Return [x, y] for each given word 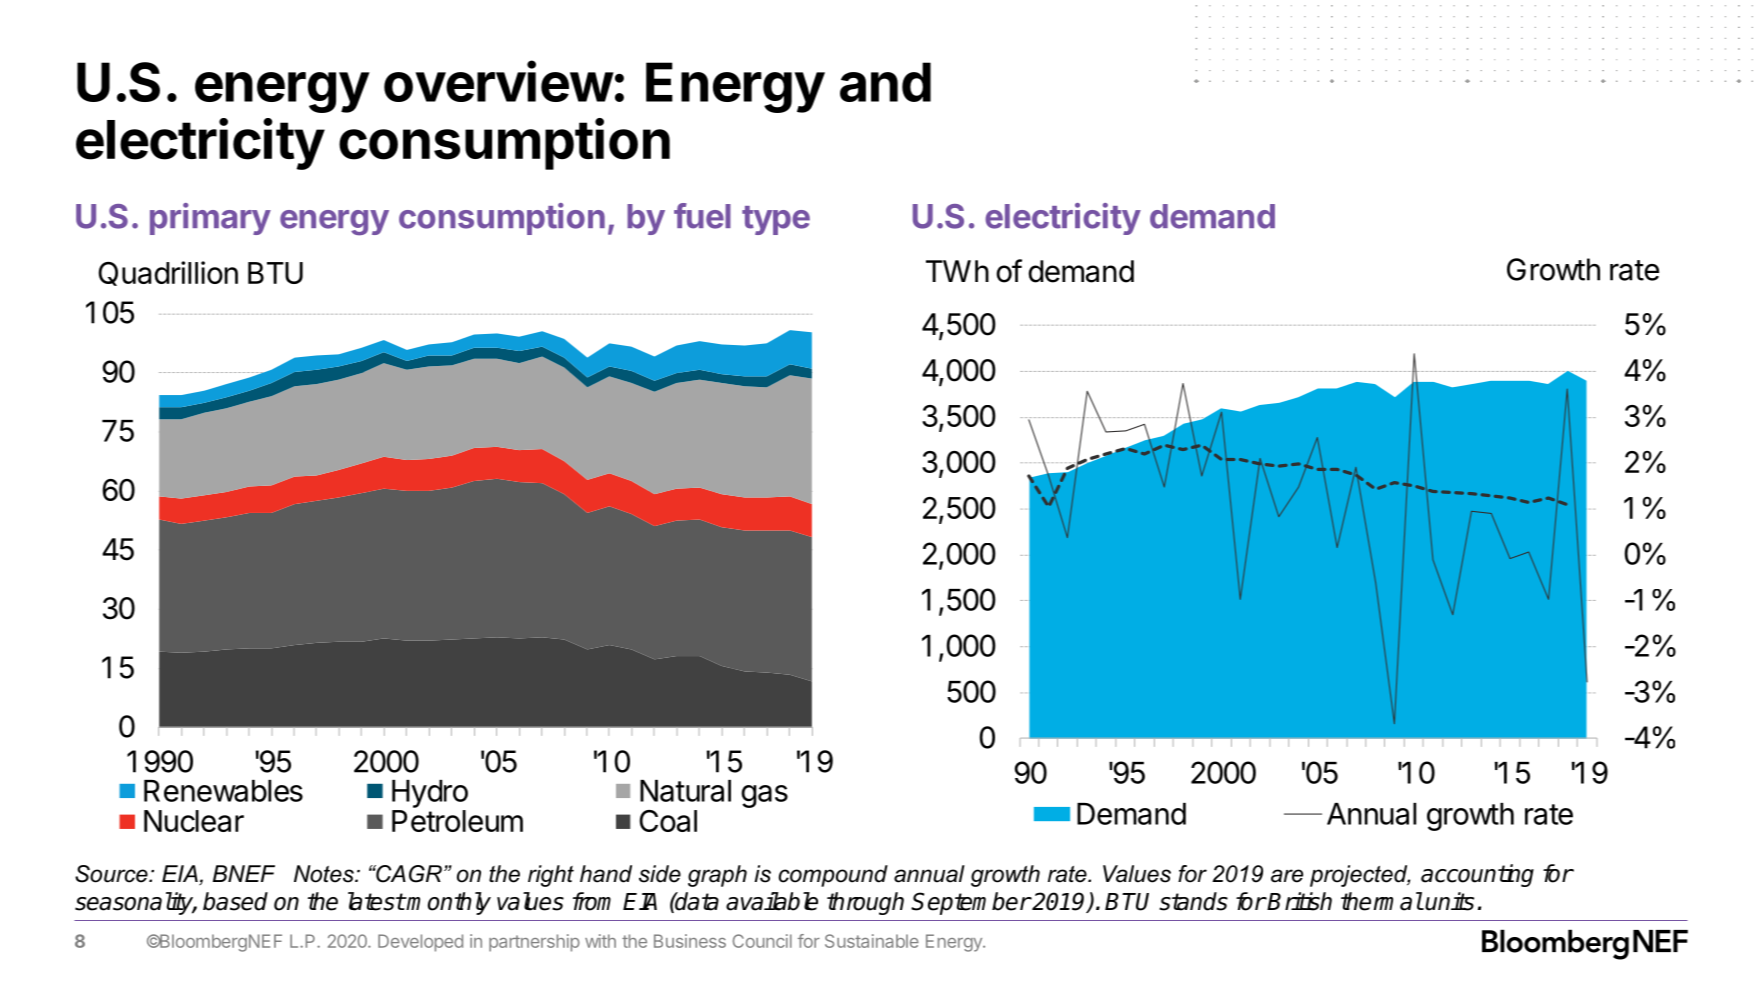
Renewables [223, 791]
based [235, 901]
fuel [702, 216]
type [776, 220]
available [772, 901]
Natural [685, 791]
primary [210, 219]
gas [764, 796]
